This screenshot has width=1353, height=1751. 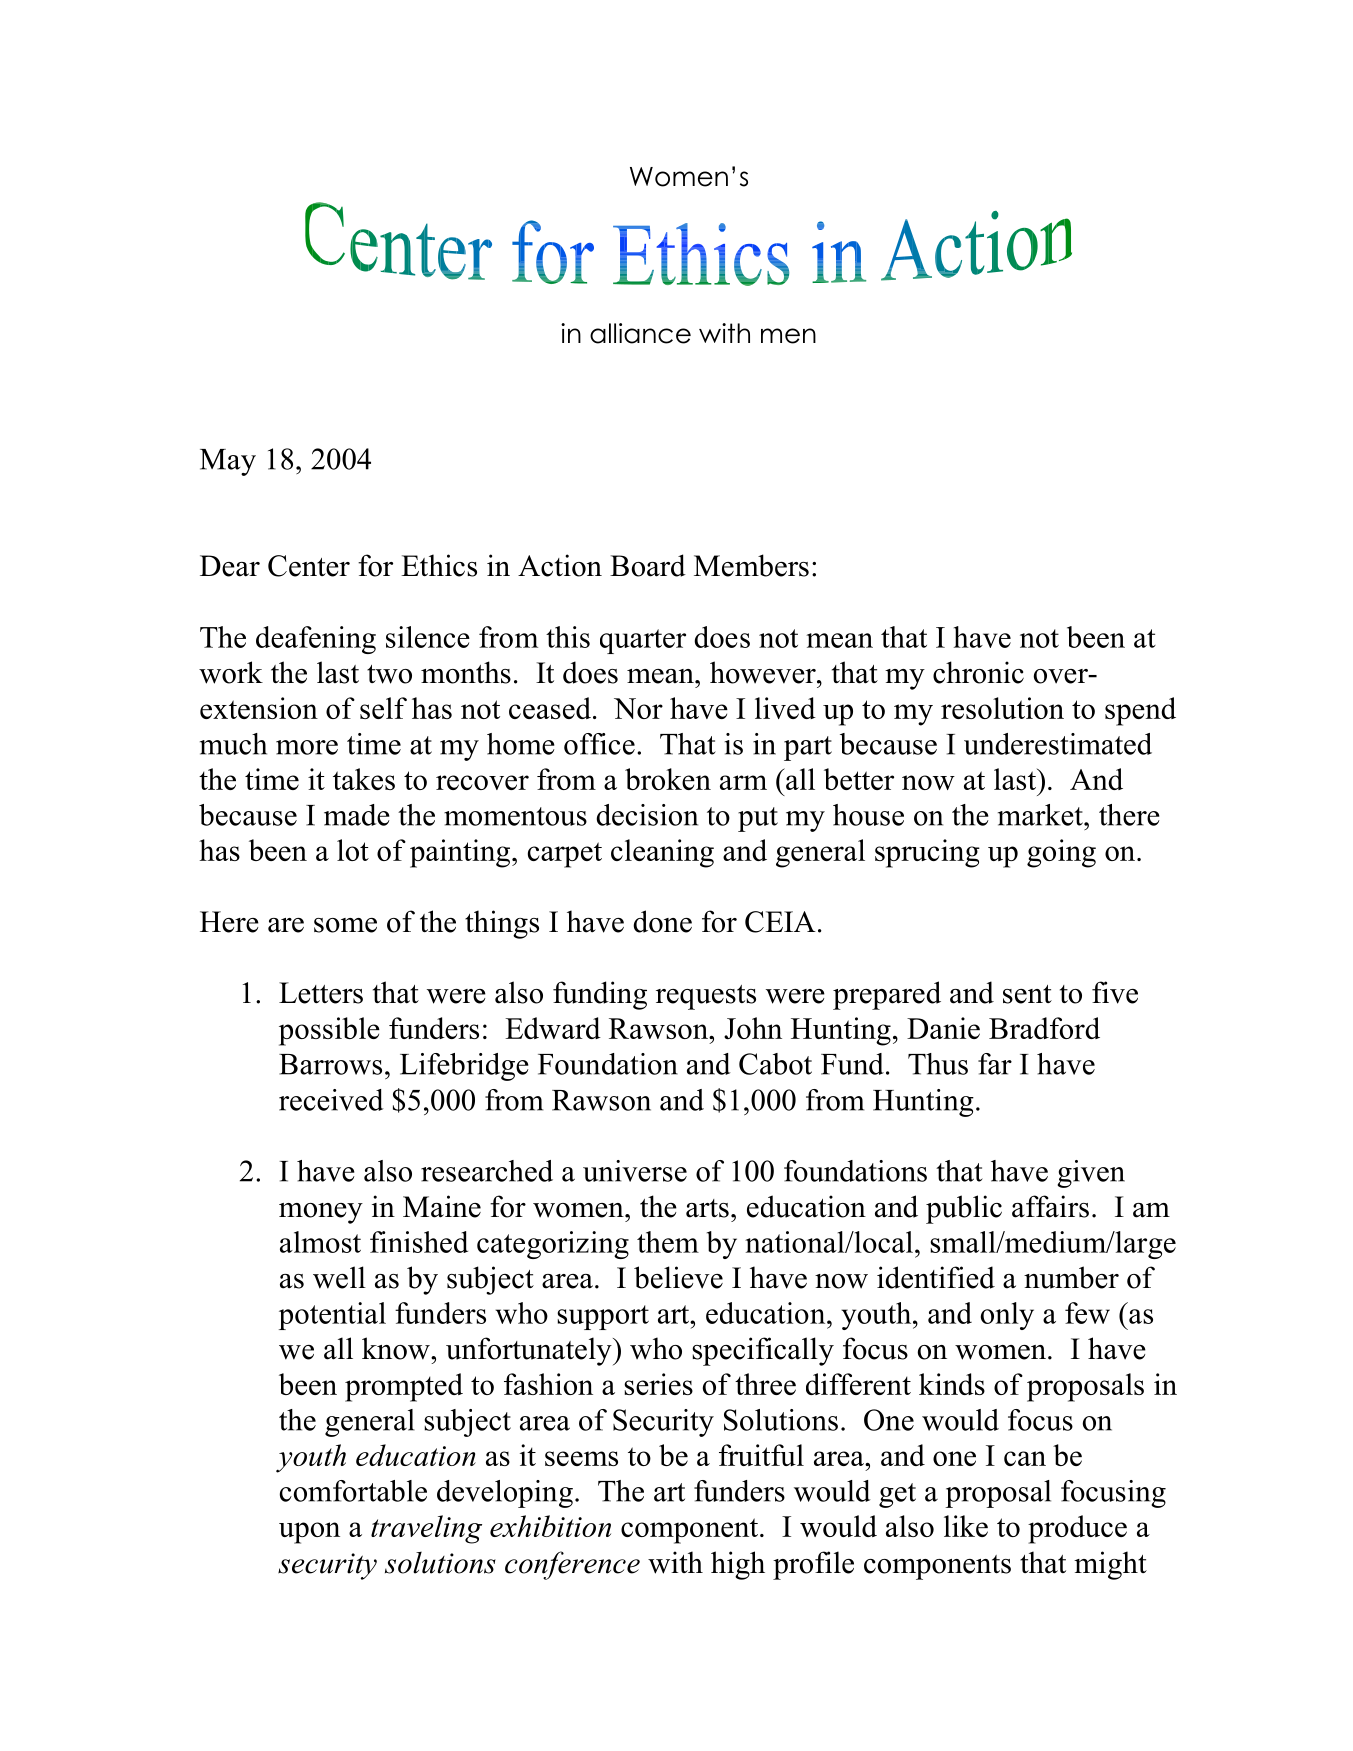 What do you see at coordinates (978, 672) in the screenshot?
I see `chronic` at bounding box center [978, 672].
